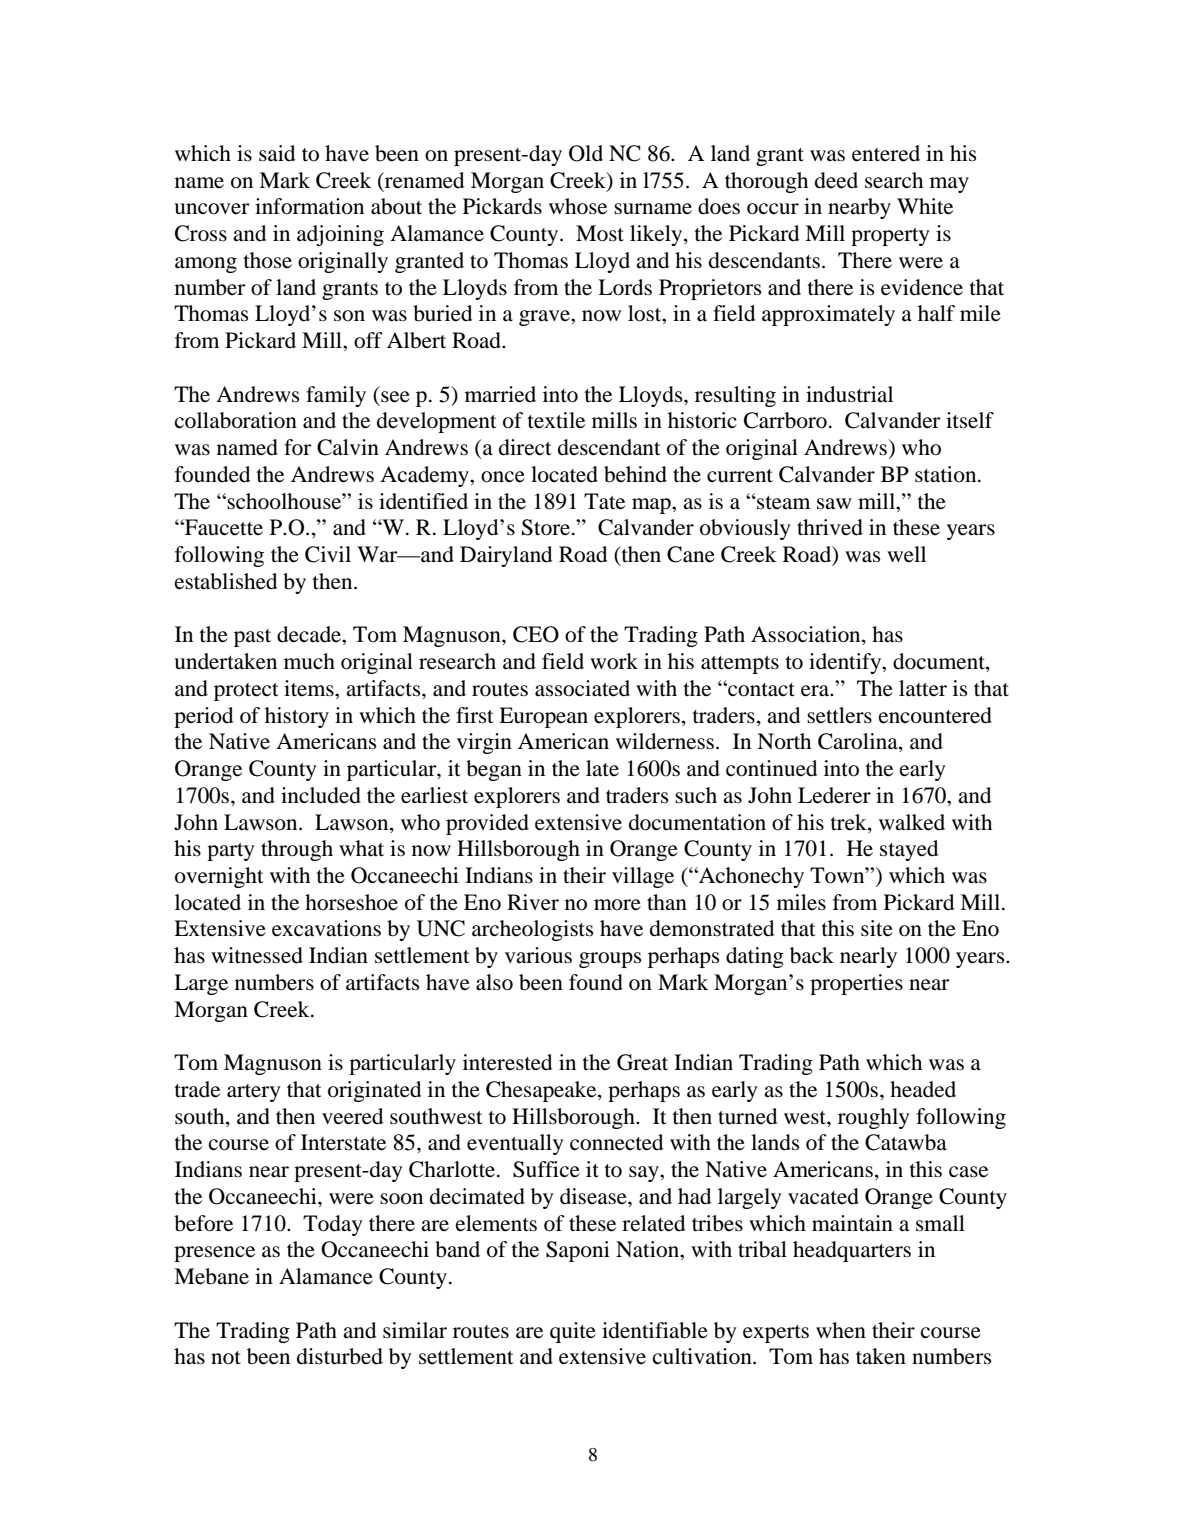 The image size is (1186, 1535). I want to click on witnessed, so click(257, 955).
